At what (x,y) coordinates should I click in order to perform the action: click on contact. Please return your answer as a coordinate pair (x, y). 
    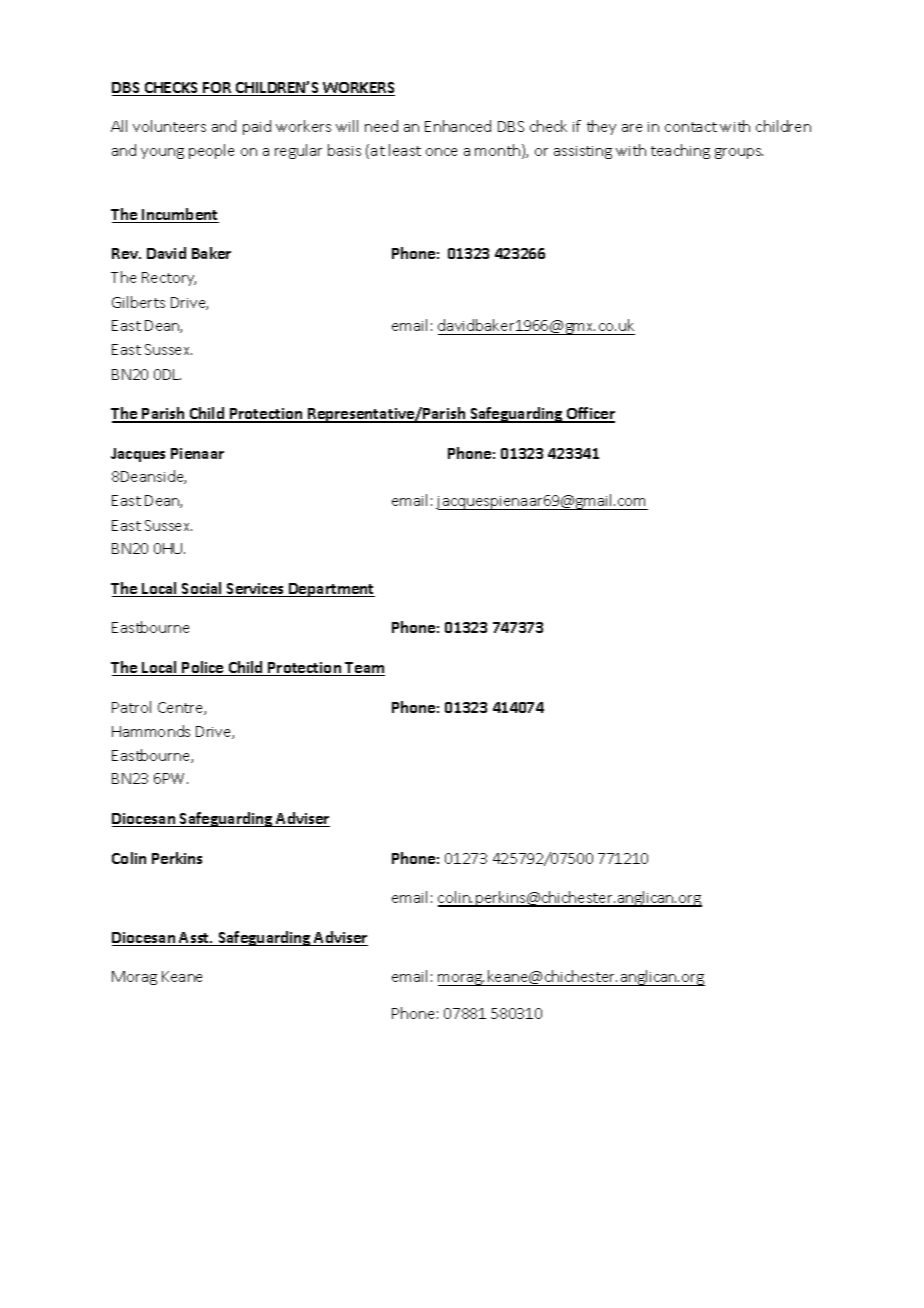
    Looking at the image, I should click on (691, 127).
